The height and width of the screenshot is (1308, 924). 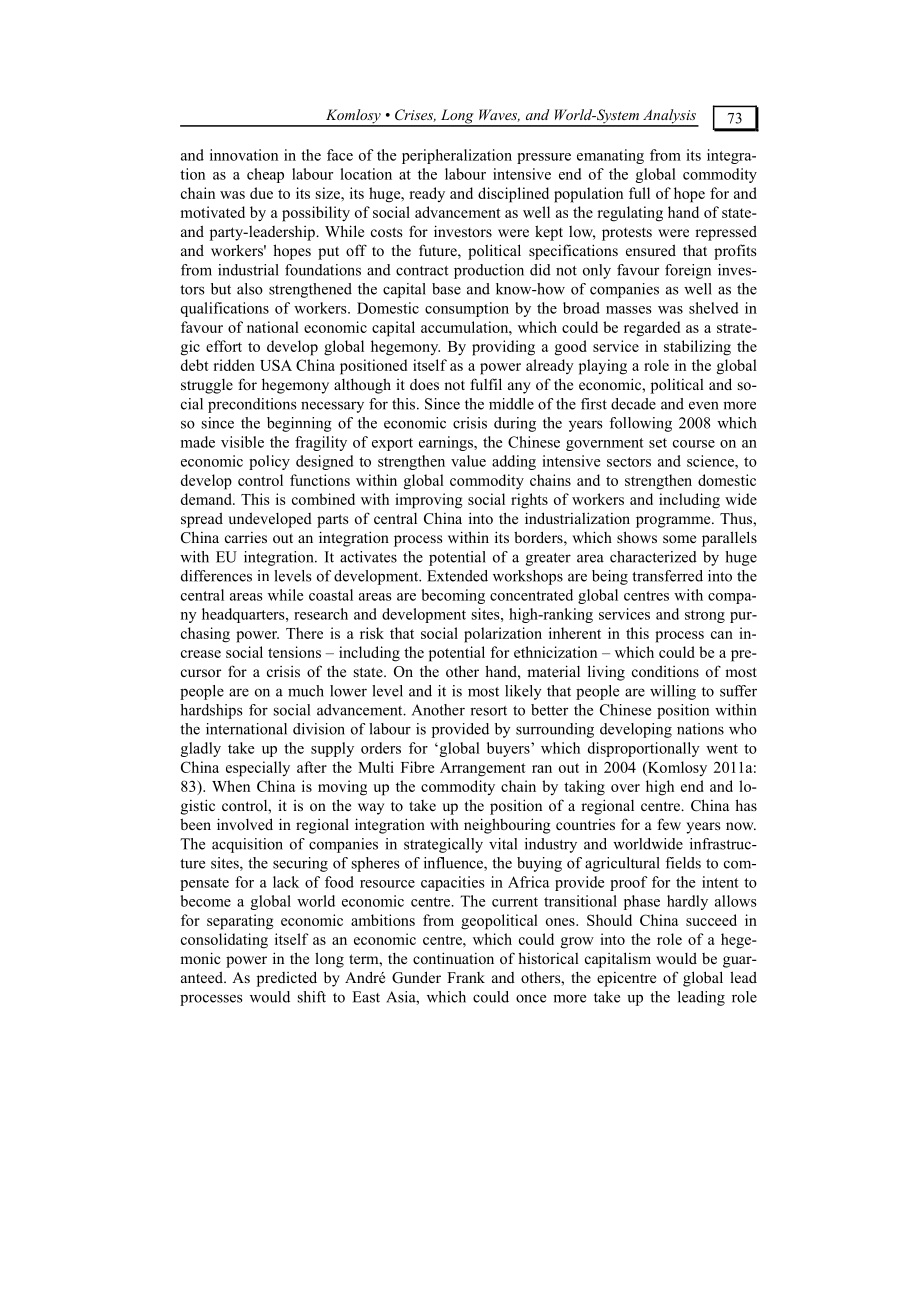 What do you see at coordinates (503, 348) in the screenshot?
I see `providing` at bounding box center [503, 348].
